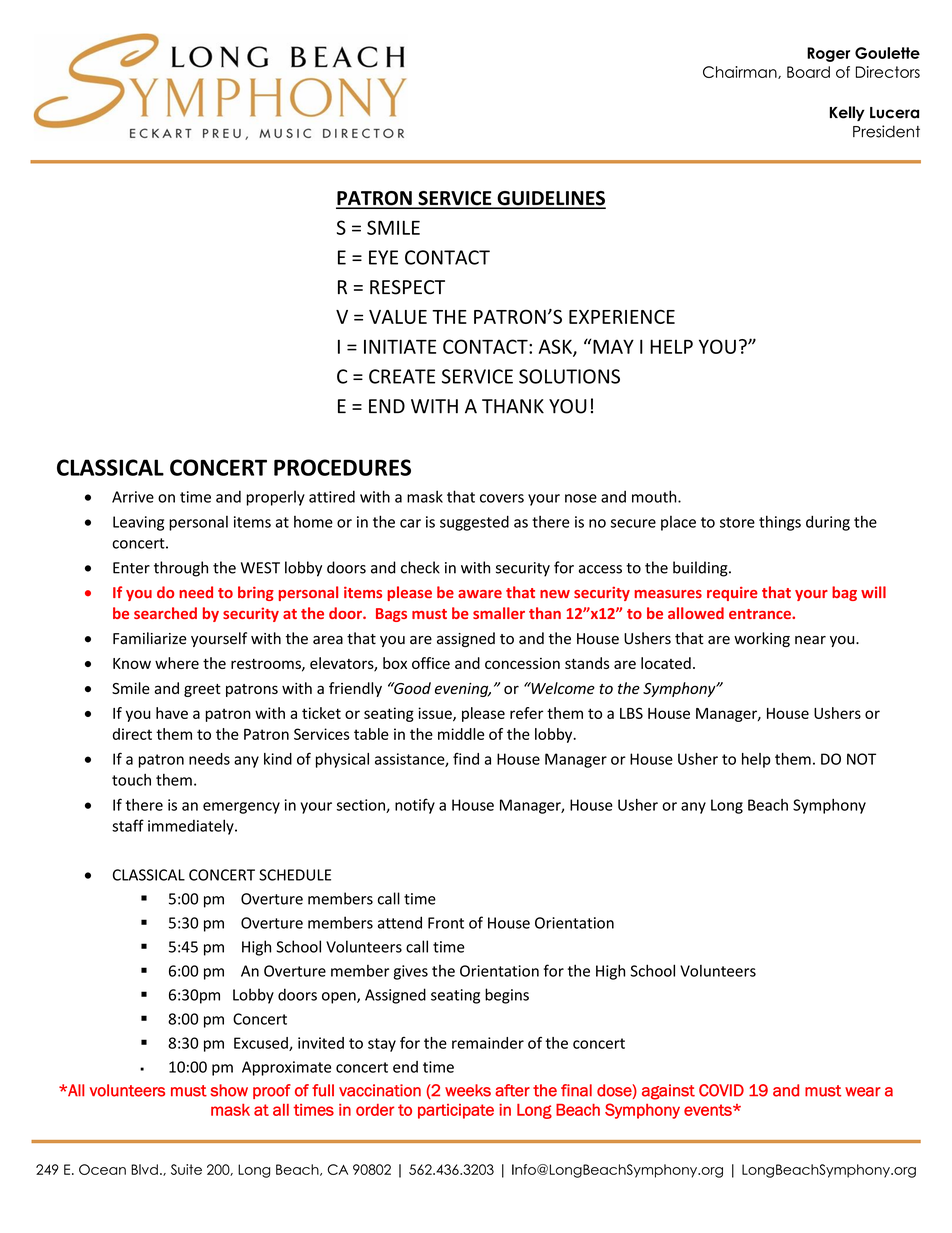 The height and width of the screenshot is (1233, 952). I want to click on GUIDELINES, so click(550, 199).
